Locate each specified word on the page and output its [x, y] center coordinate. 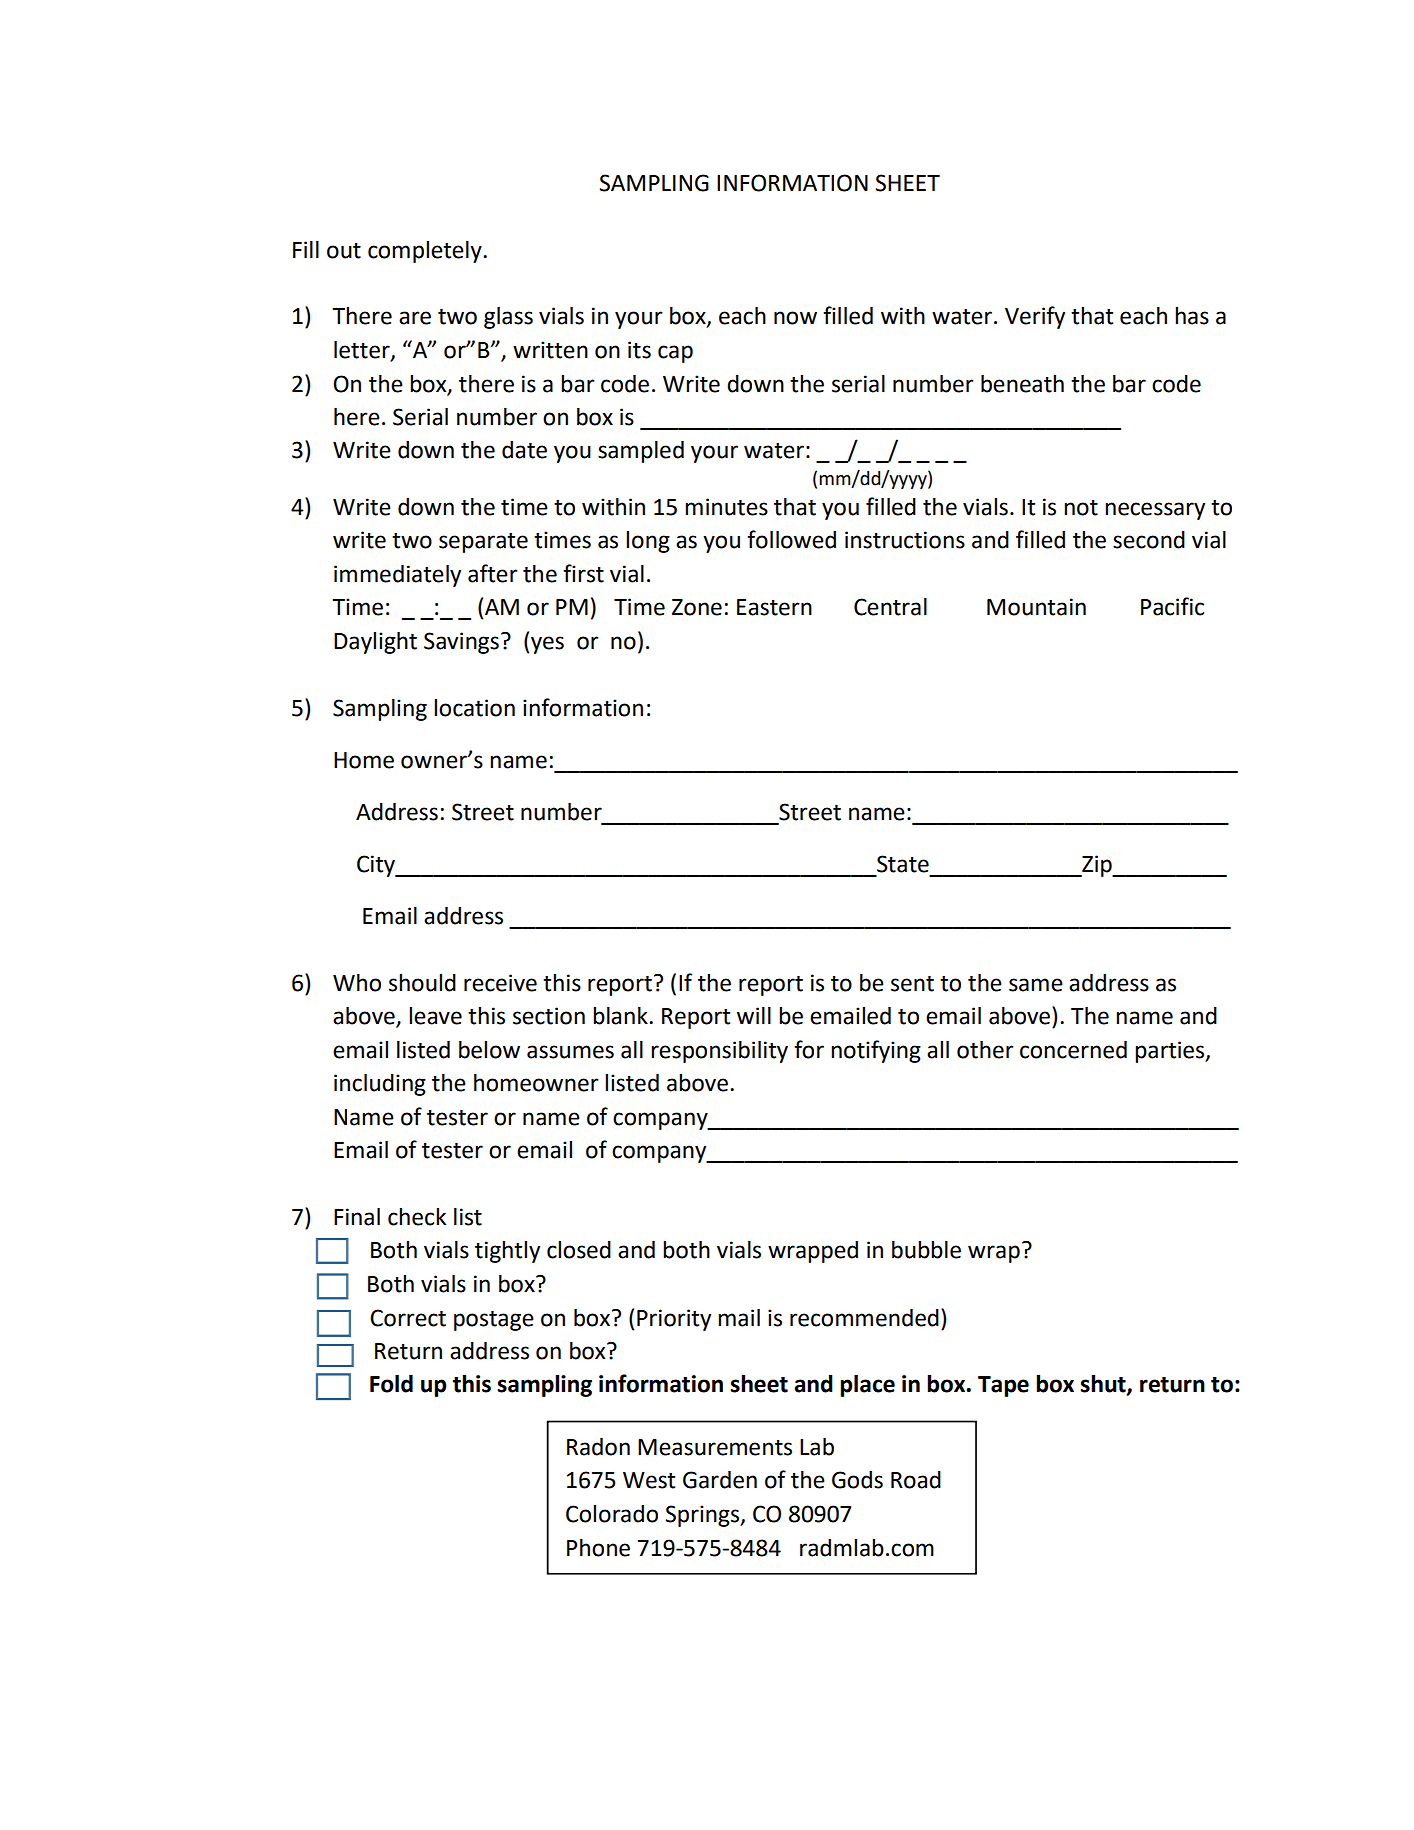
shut [1104, 1385]
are [415, 318]
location [474, 708]
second [1149, 540]
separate [483, 543]
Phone [598, 1548]
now [795, 318]
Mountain [1036, 607]
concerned [1073, 1050]
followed [791, 539]
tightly [507, 1252]
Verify [1035, 317]
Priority [674, 1320]
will [754, 1015]
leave [435, 1016]
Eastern [774, 607]
